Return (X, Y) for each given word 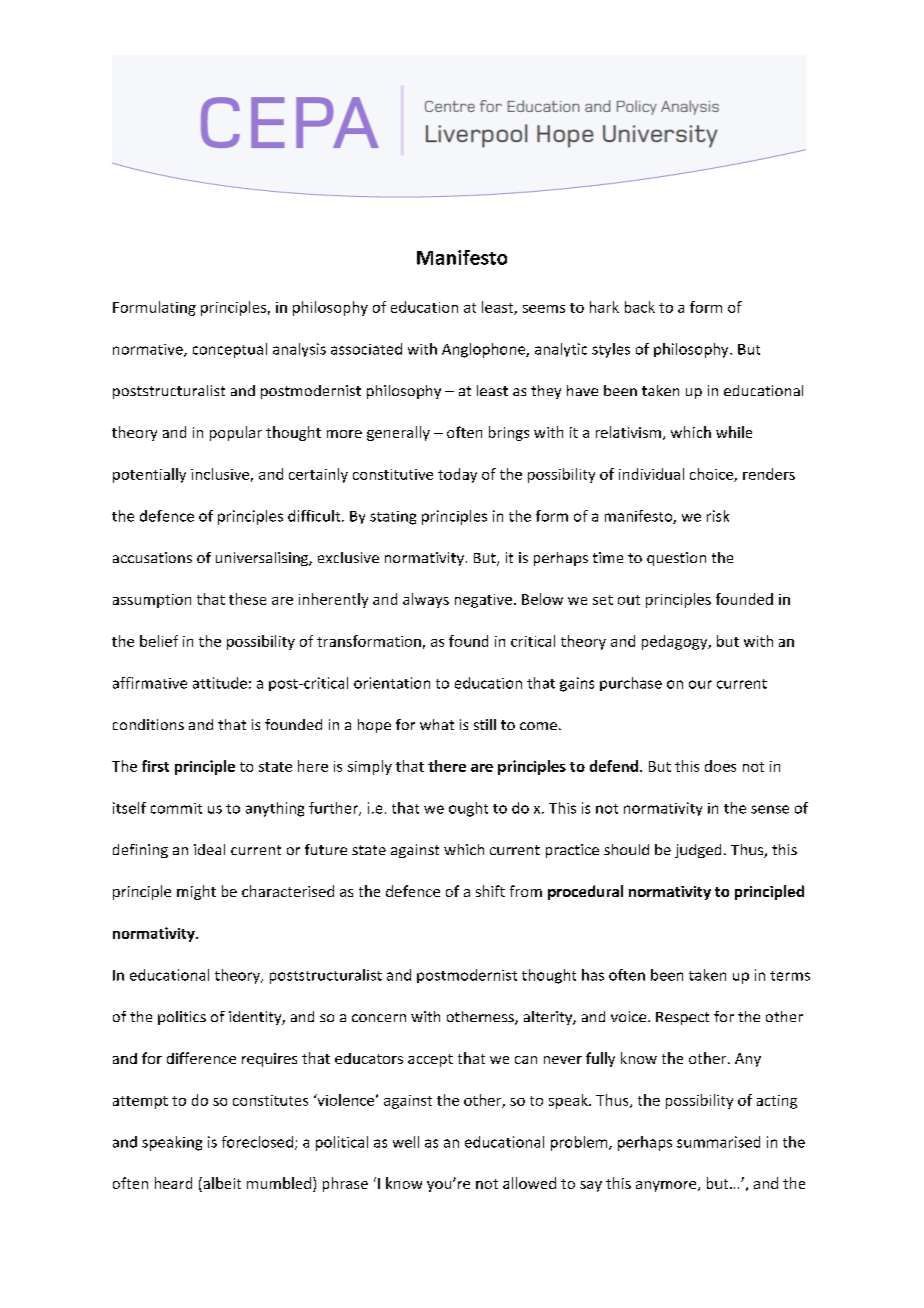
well (406, 1142)
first (155, 766)
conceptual (230, 350)
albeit (221, 1184)
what (437, 724)
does (720, 766)
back (640, 307)
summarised (718, 1142)
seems (544, 309)
